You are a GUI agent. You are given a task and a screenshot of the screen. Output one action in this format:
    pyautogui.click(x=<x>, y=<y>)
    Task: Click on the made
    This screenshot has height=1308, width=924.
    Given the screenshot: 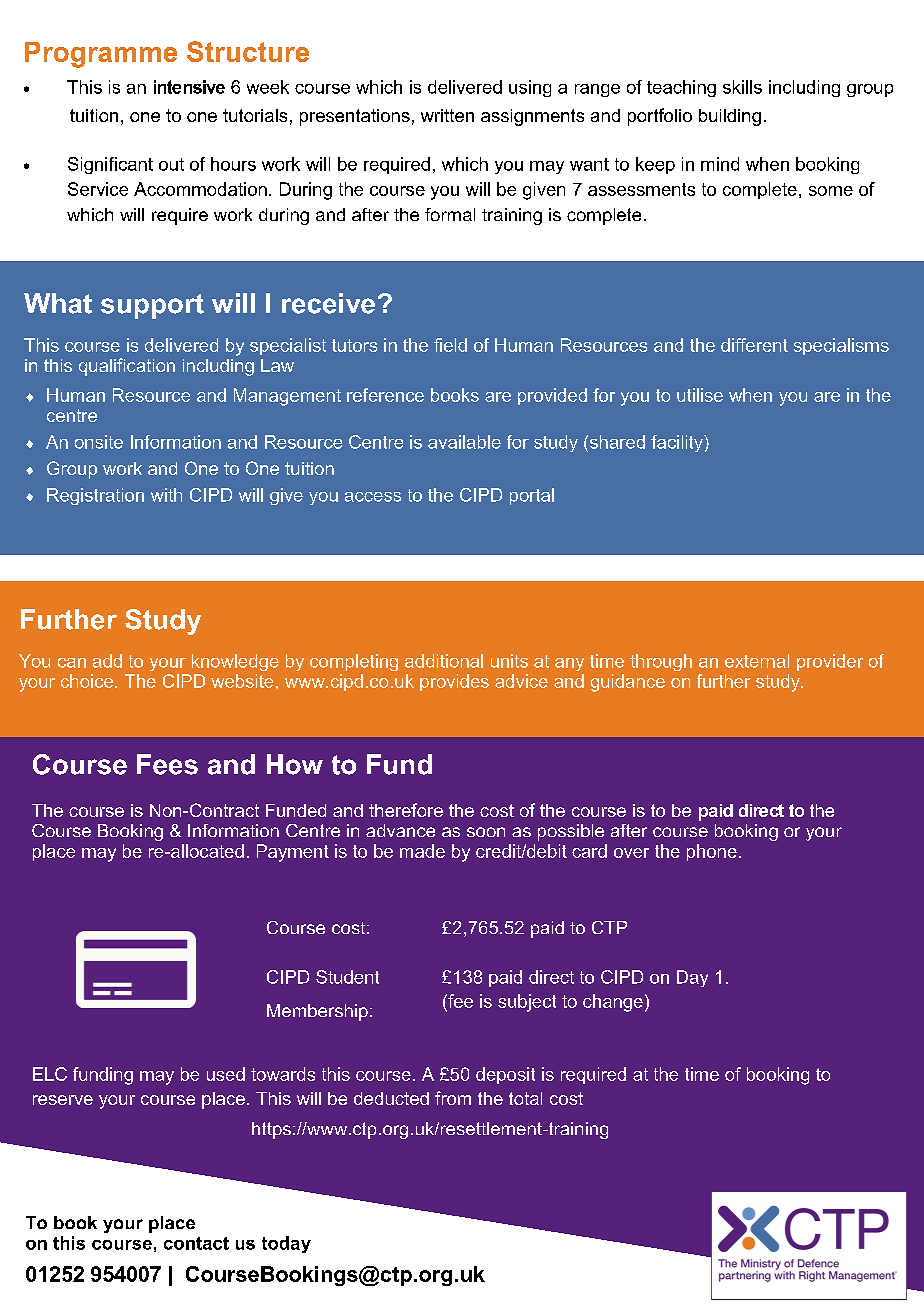 What is the action you would take?
    pyautogui.click(x=422, y=851)
